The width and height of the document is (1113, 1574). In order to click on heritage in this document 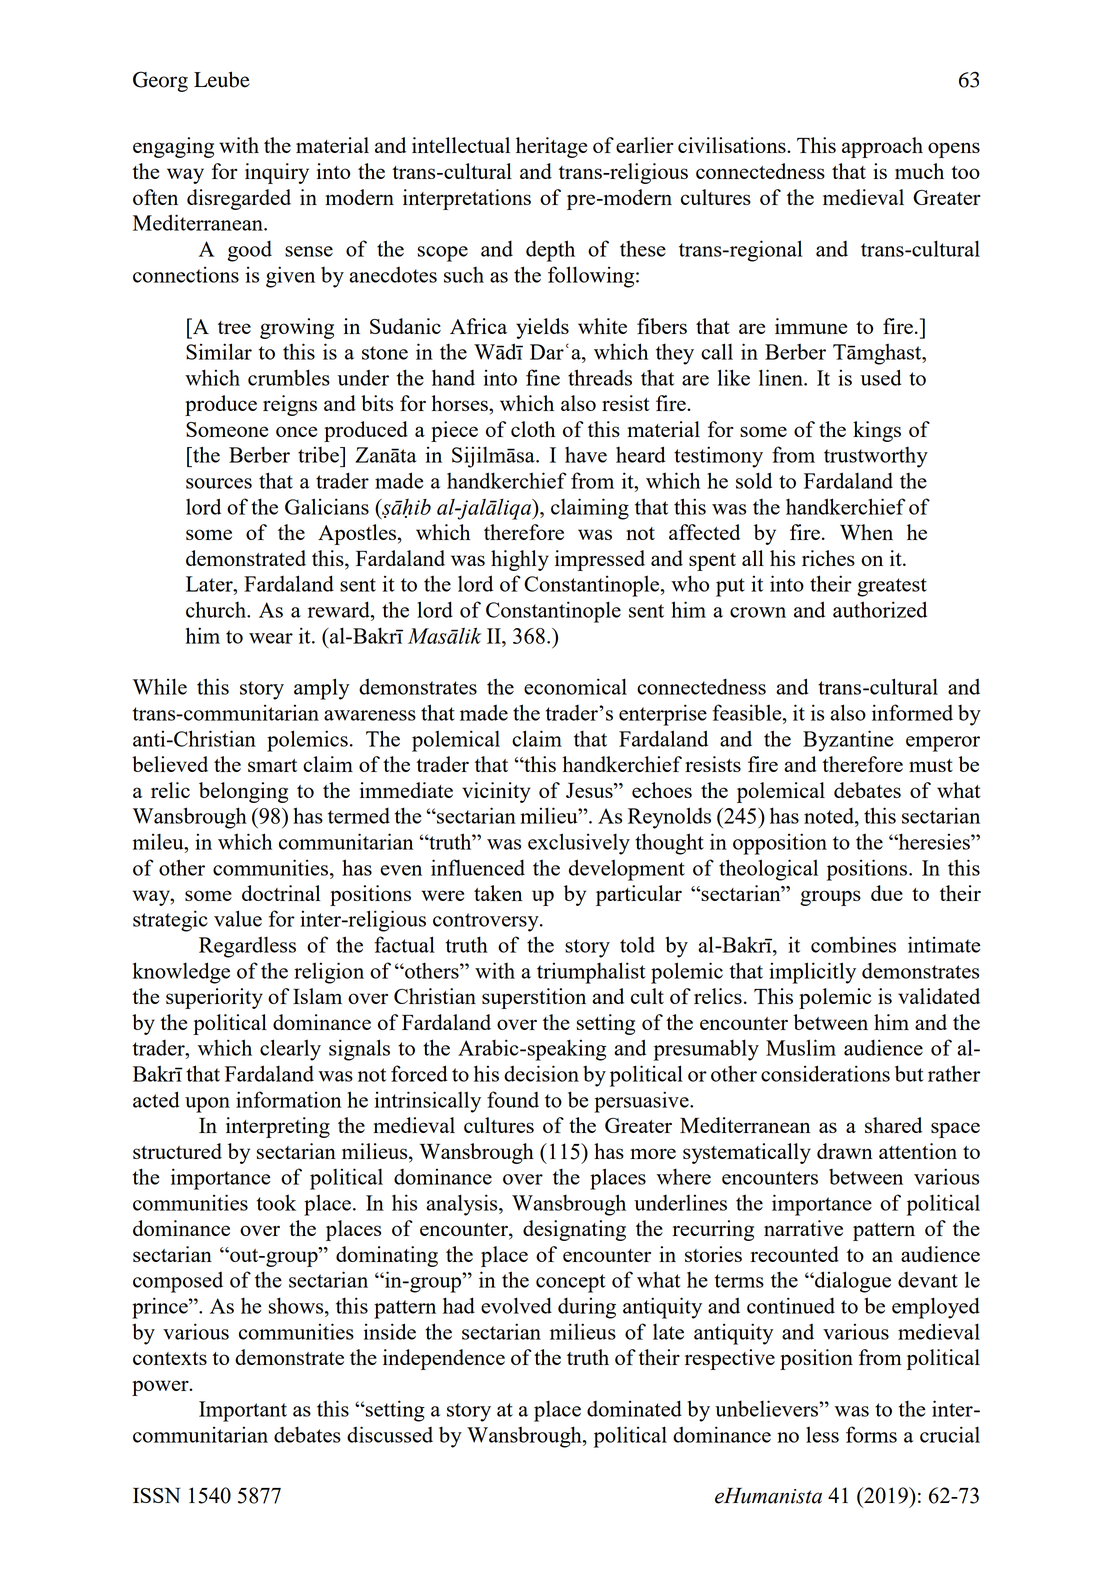, I will do `click(551, 147)`.
